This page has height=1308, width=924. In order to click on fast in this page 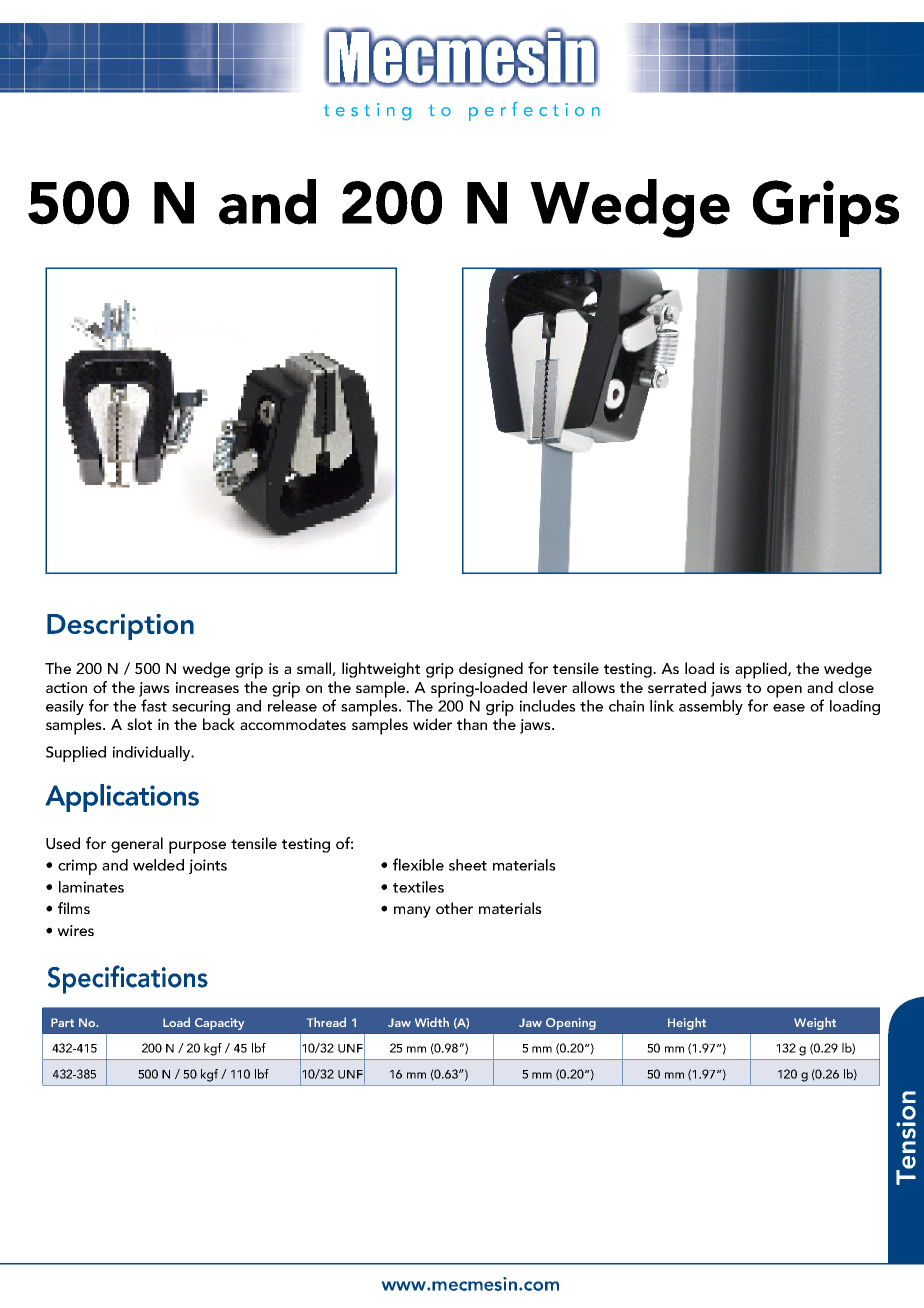, I will do `click(154, 705)`.
